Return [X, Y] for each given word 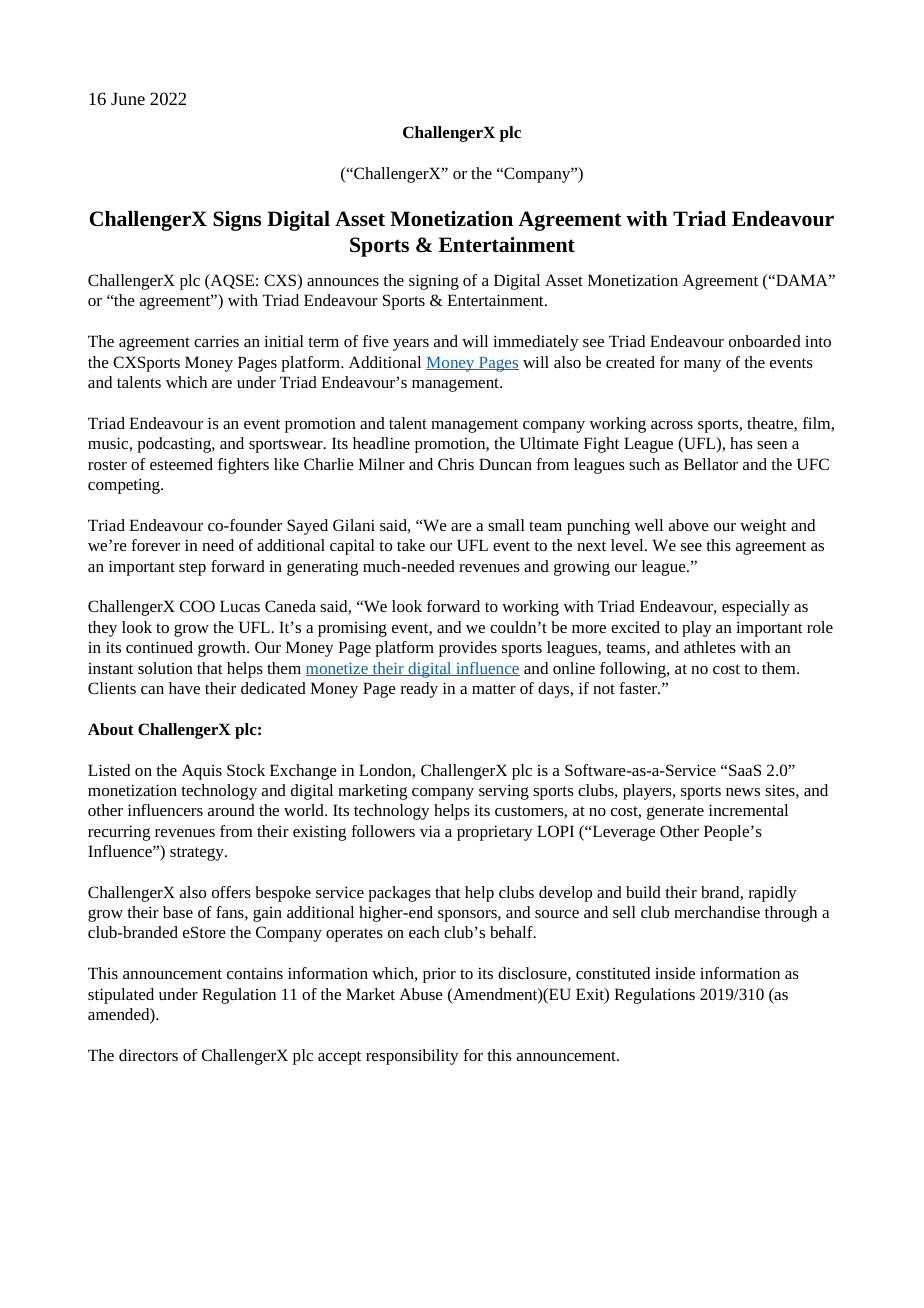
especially [756, 608]
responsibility [412, 1057]
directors [148, 1055]
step [192, 569]
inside [675, 973]
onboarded [765, 341]
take [411, 545]
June [128, 98]
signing [434, 282]
